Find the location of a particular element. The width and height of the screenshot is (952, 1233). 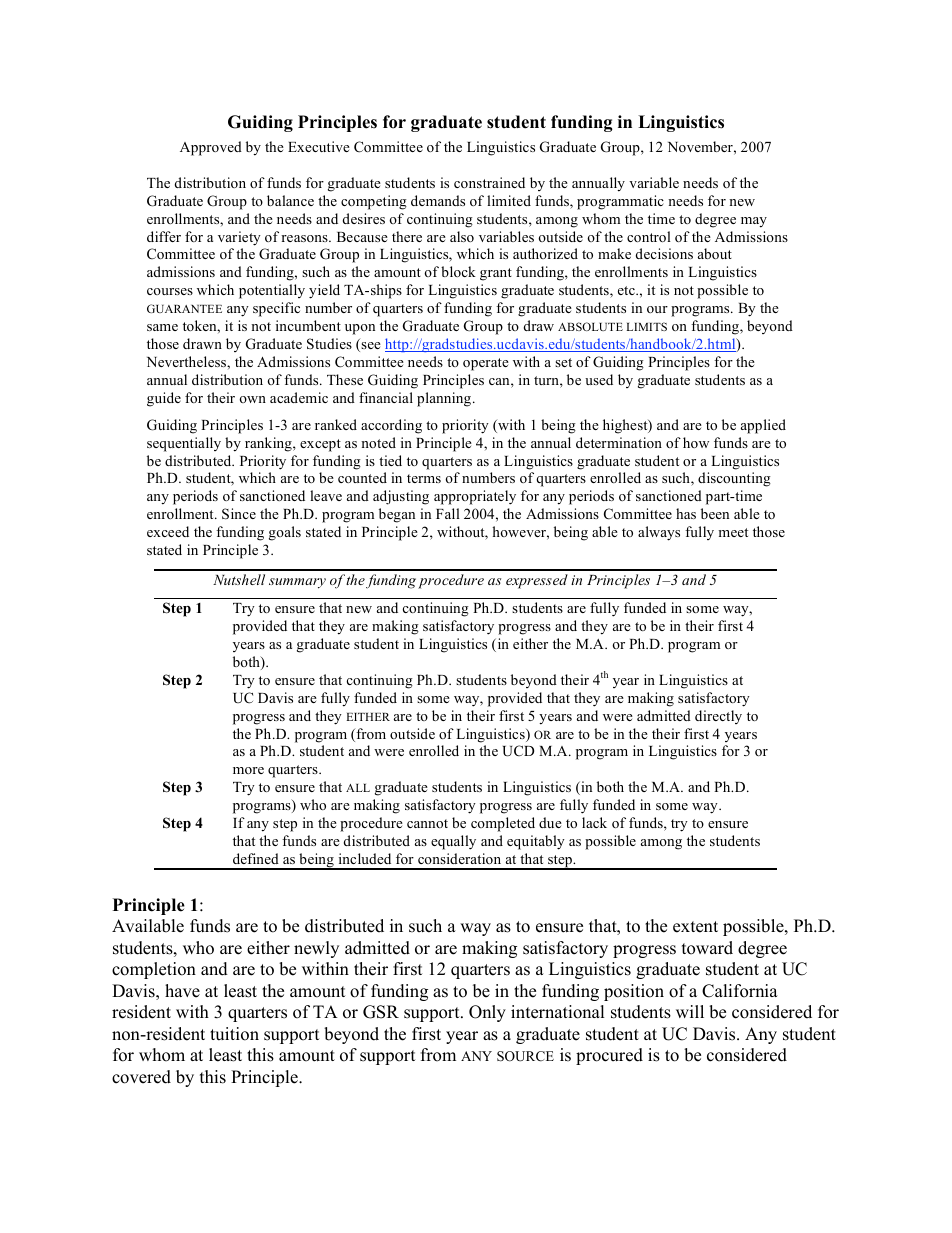

will is located at coordinates (690, 1011).
